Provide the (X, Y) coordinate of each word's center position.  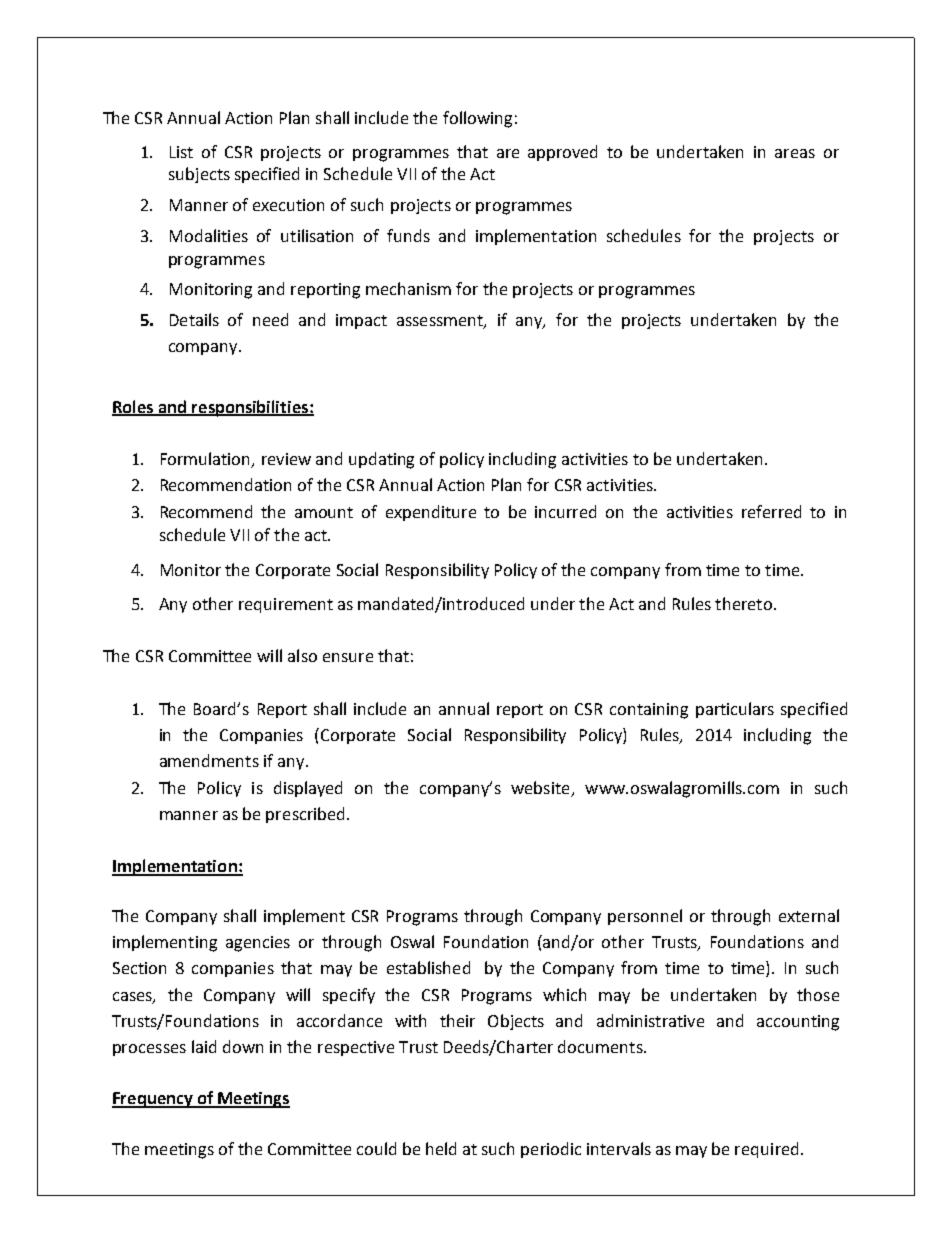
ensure (348, 657)
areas (795, 153)
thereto (745, 603)
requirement (286, 605)
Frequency (153, 1100)
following (477, 119)
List (181, 152)
